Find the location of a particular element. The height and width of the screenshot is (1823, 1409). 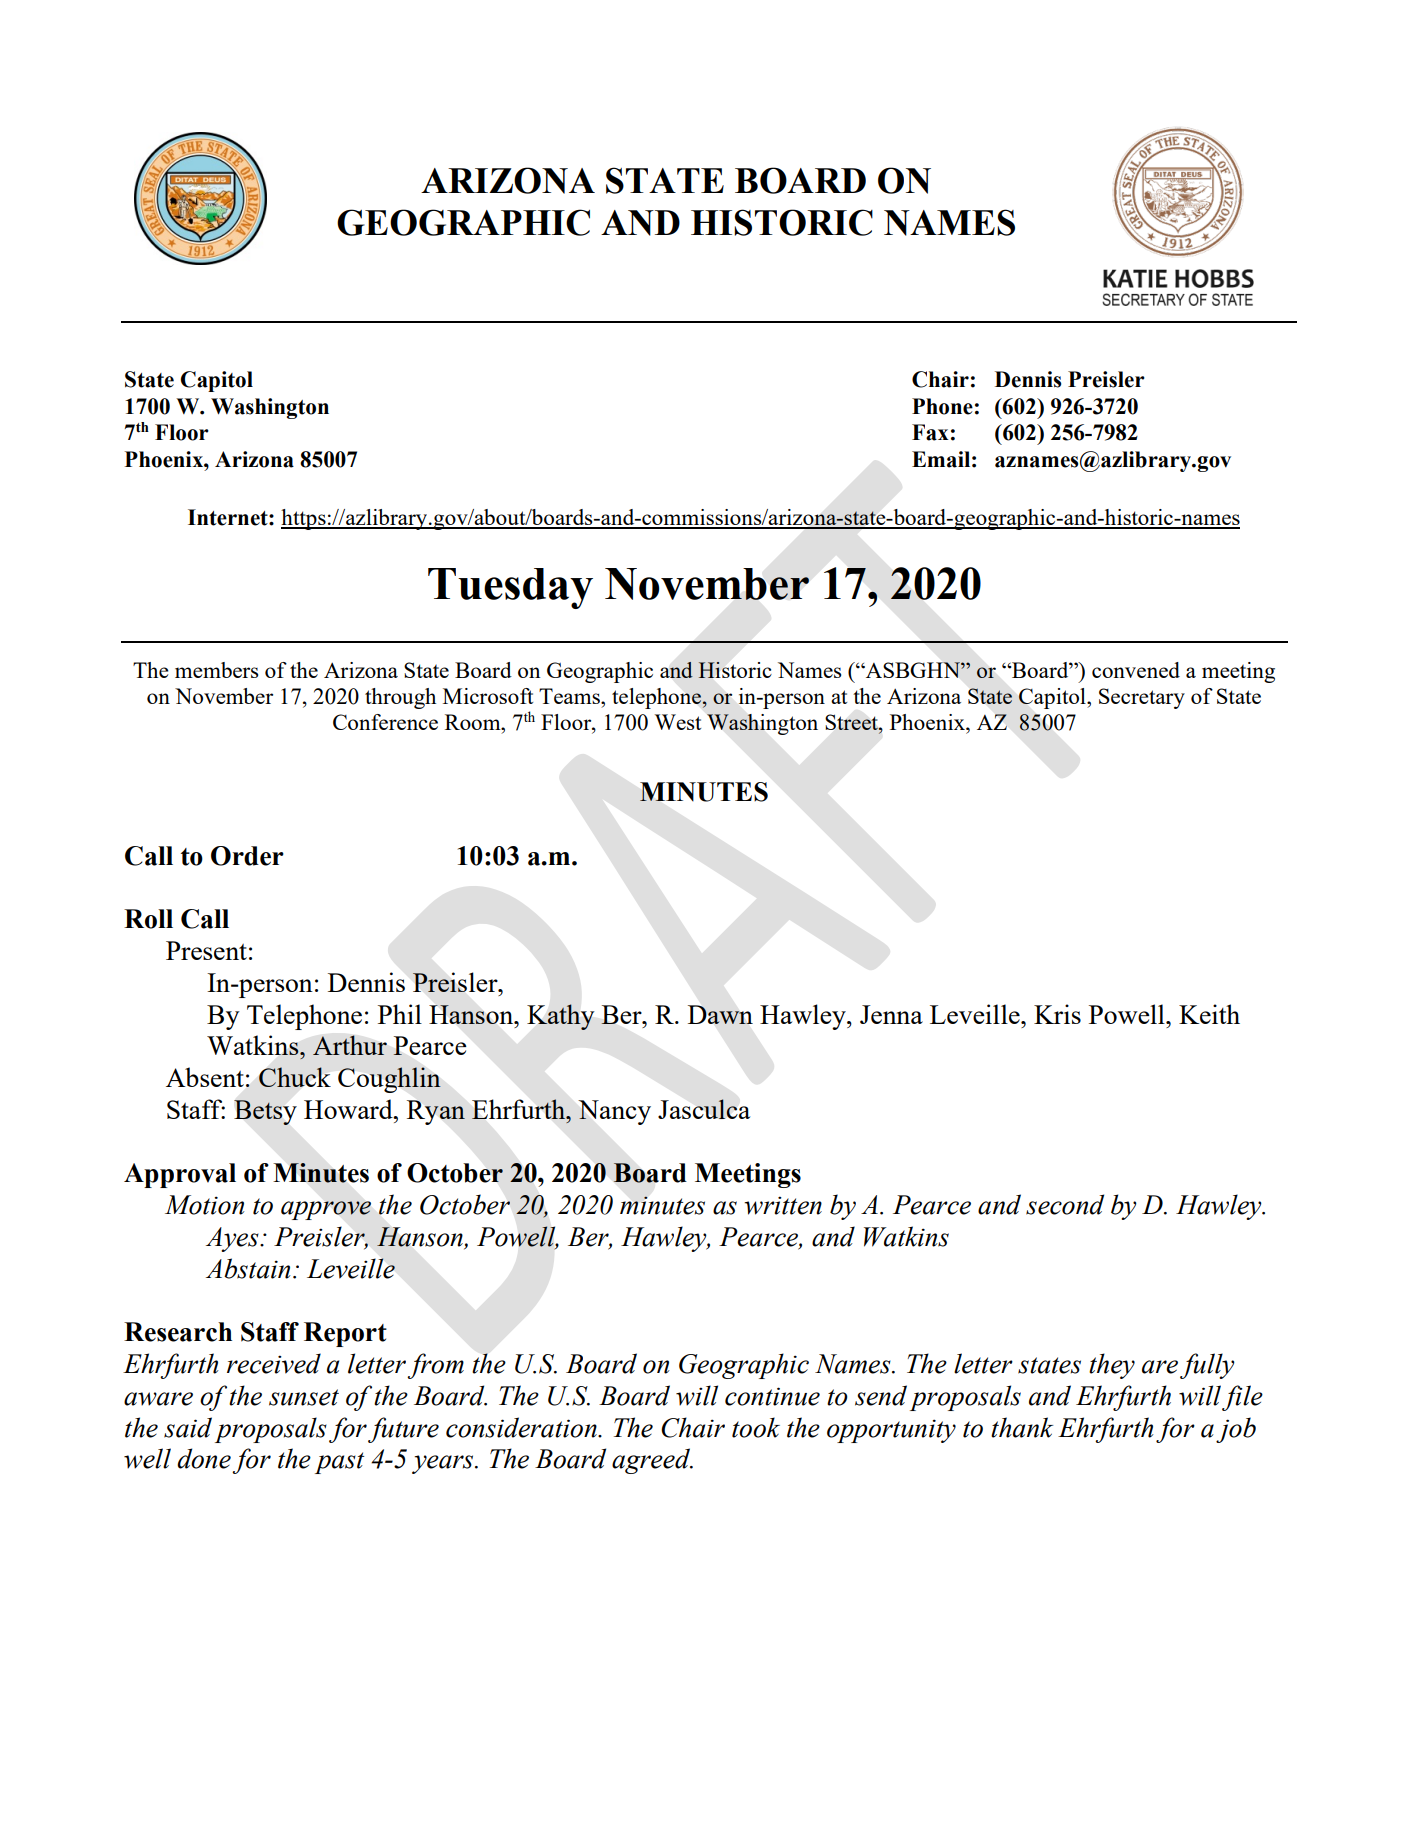

Secretary is located at coordinates (1142, 698).
